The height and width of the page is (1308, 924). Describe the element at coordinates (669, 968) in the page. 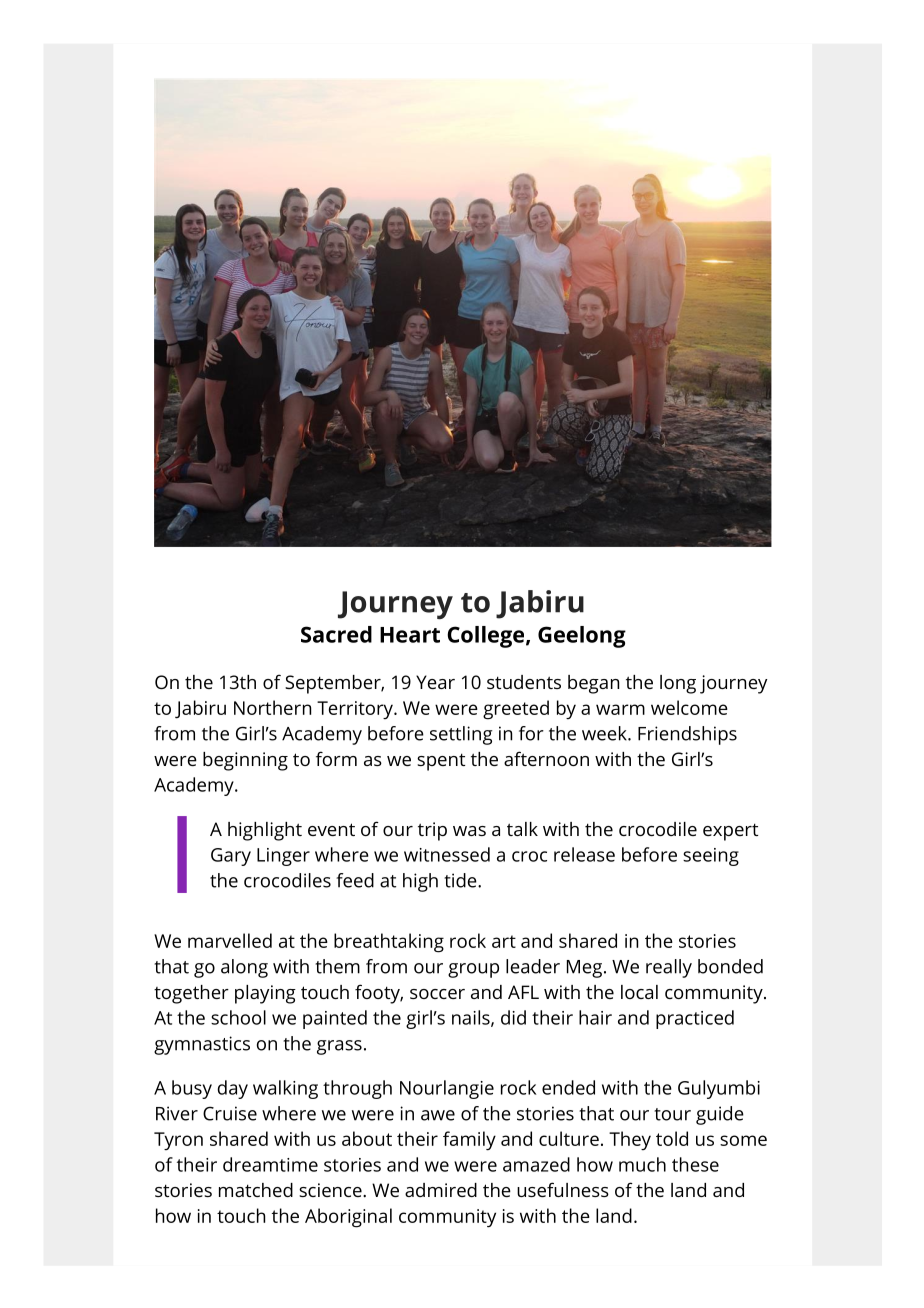

I see `really` at that location.
